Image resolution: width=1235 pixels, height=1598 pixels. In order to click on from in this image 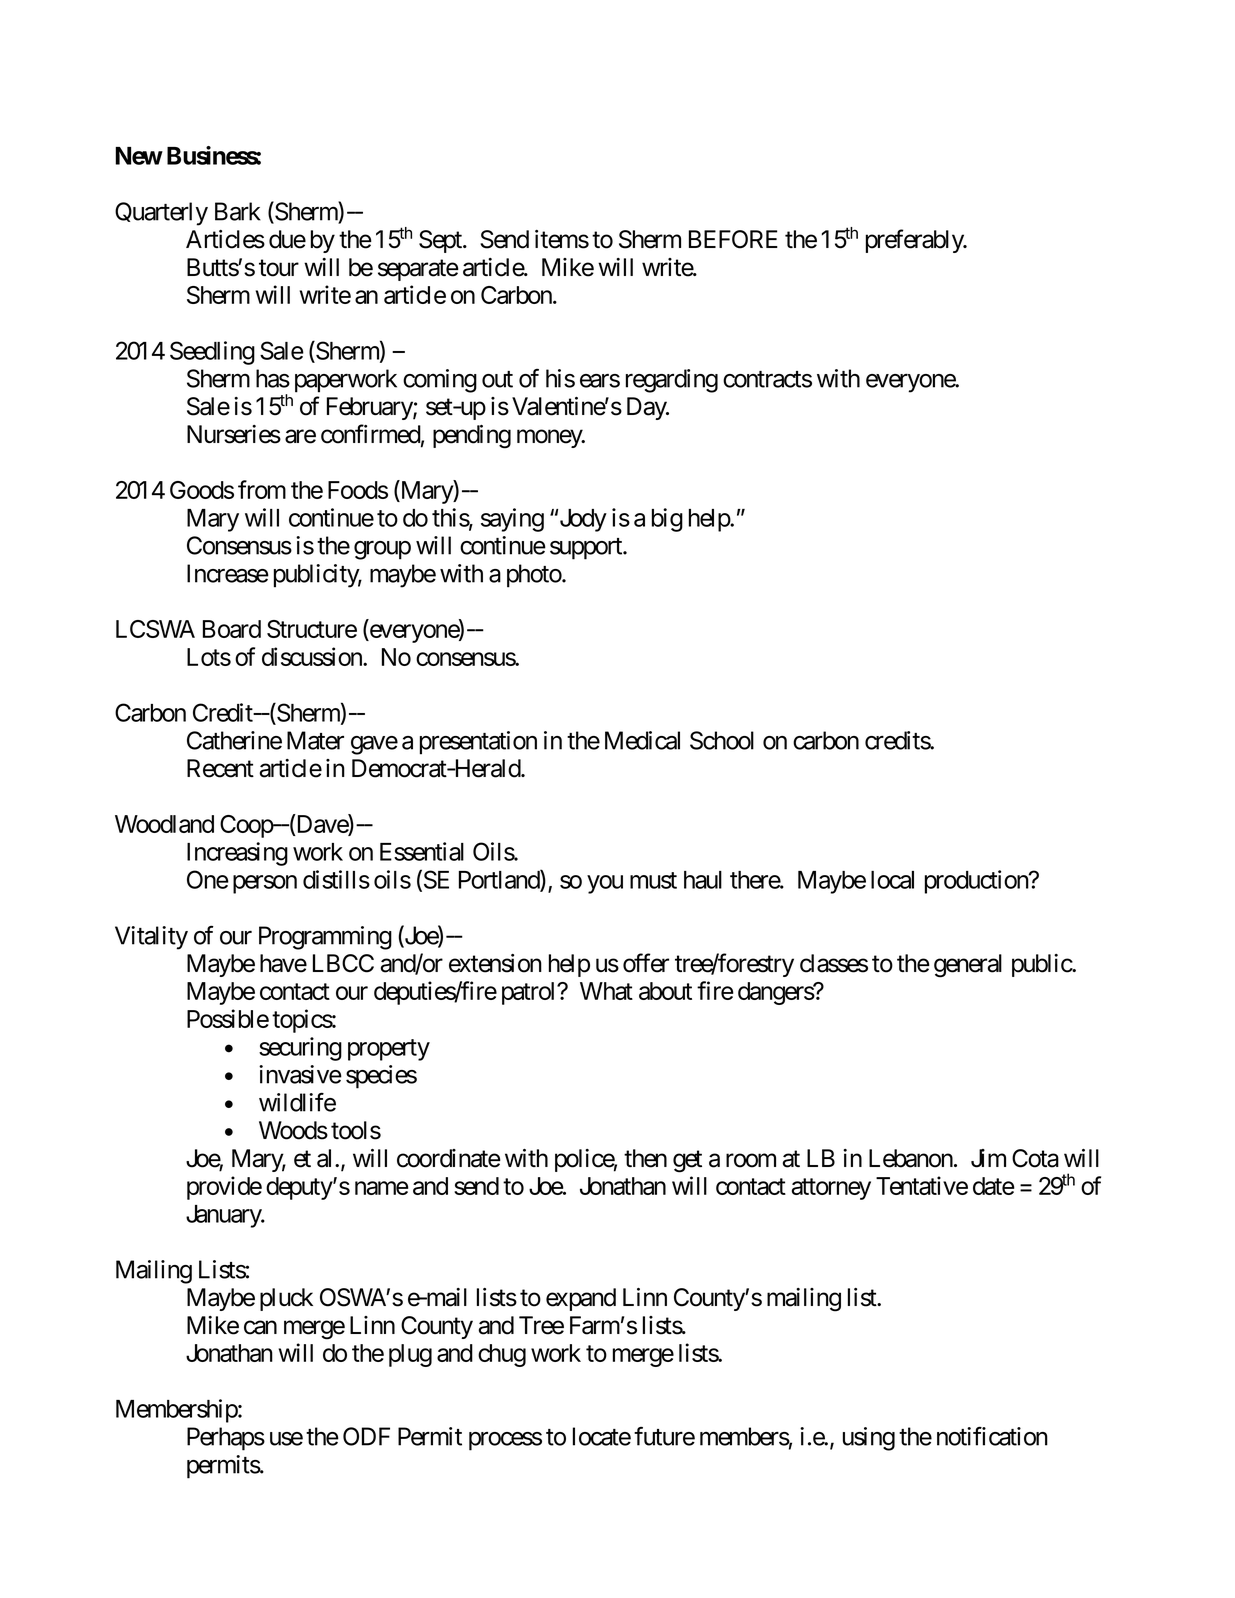, I will do `click(262, 489)`.
